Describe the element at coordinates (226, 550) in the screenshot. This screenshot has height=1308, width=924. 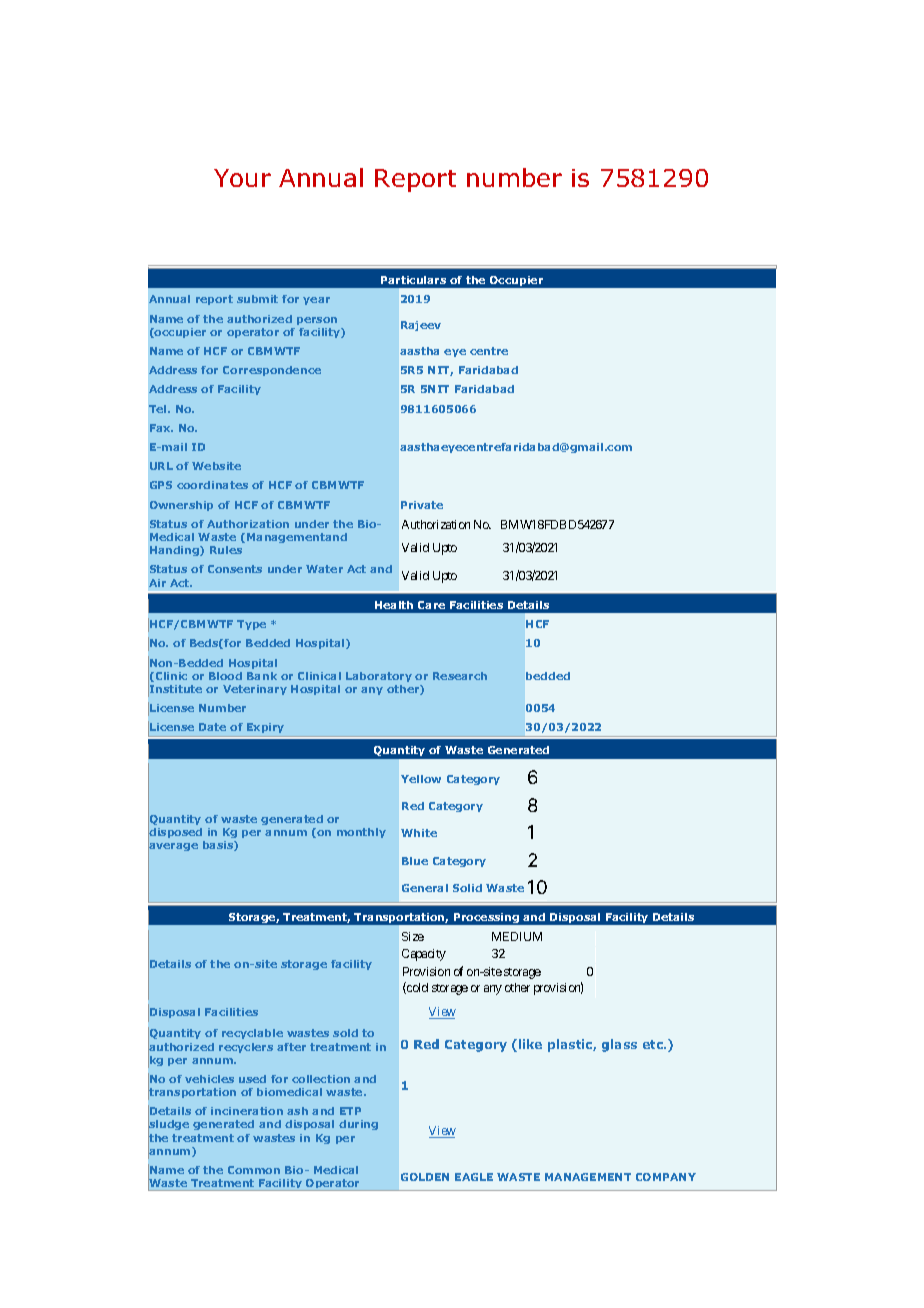
I see `Rules` at that location.
